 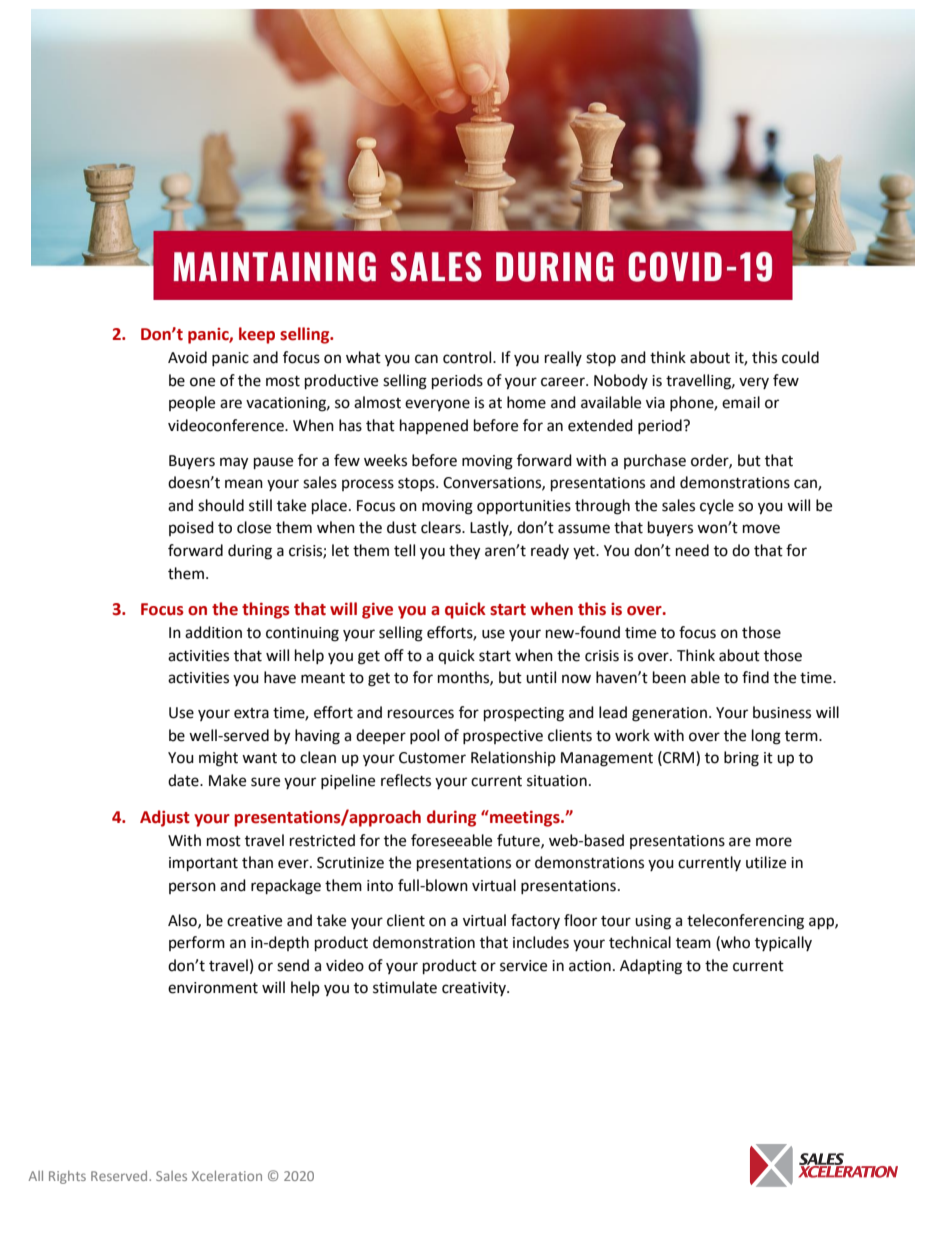 I want to click on into, so click(x=380, y=886).
